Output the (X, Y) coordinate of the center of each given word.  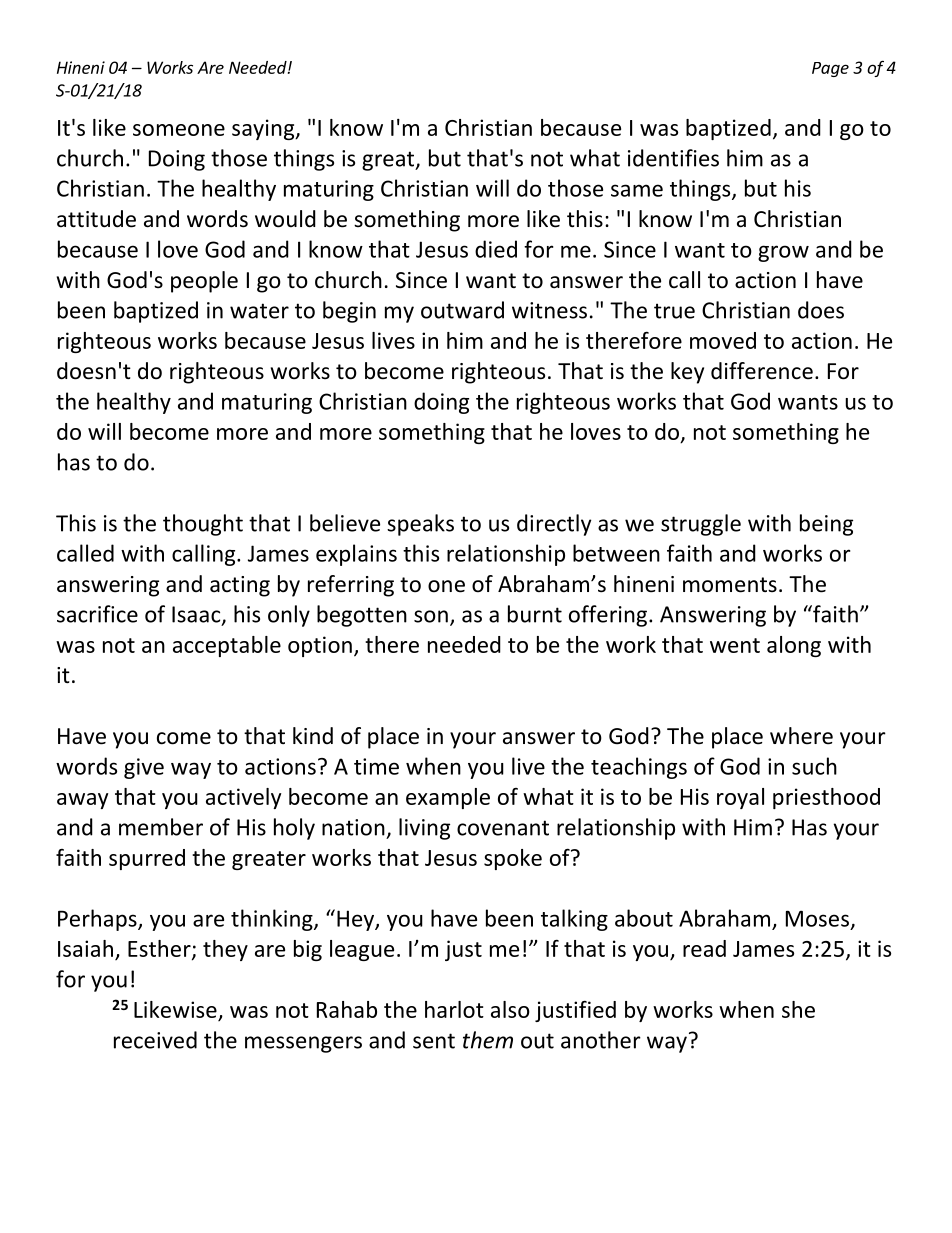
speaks (420, 525)
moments (730, 585)
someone (179, 130)
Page (830, 69)
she (798, 1009)
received (155, 1040)
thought (203, 525)
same (637, 190)
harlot (454, 1009)
